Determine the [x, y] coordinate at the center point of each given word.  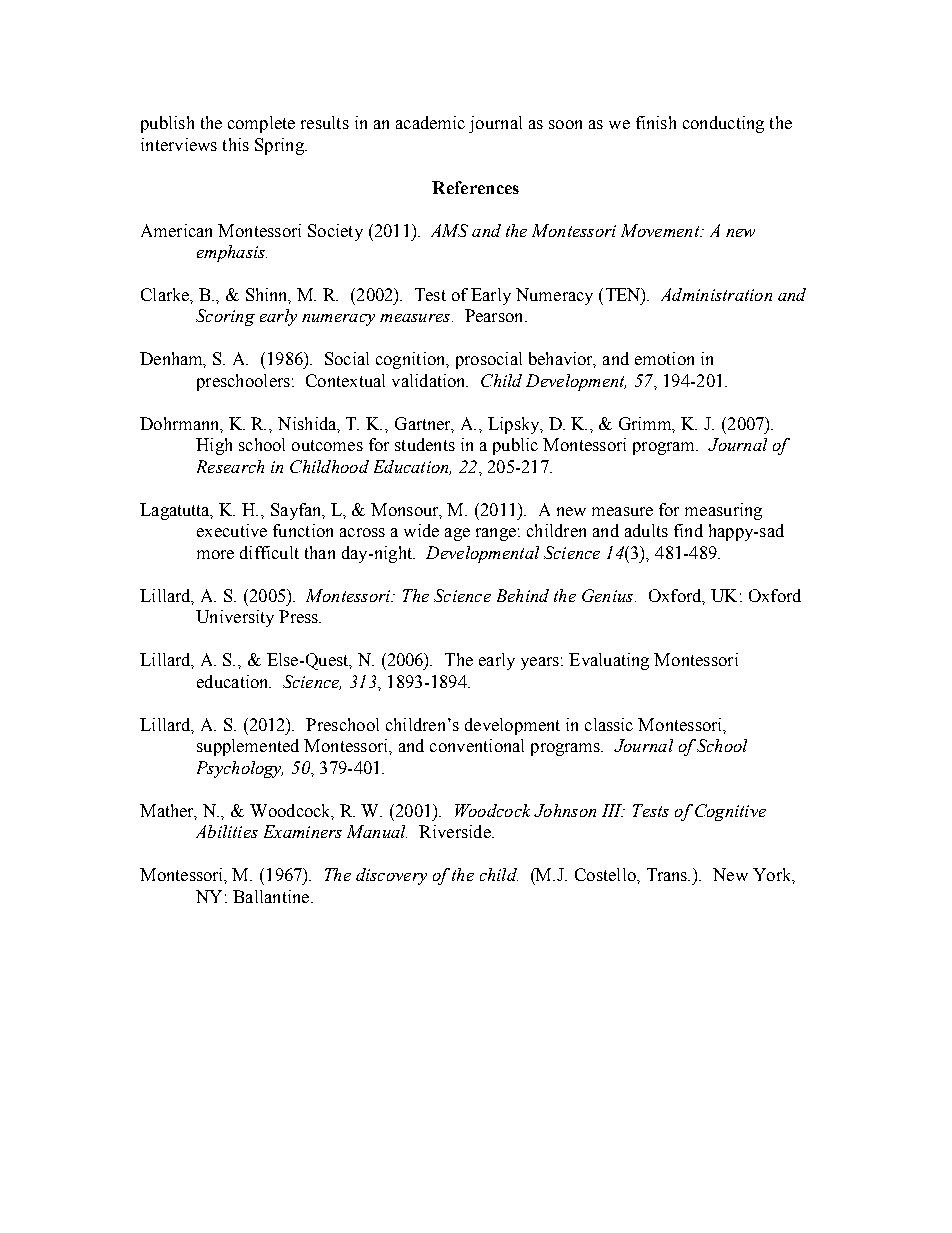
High [214, 446]
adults [646, 530]
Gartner [424, 425]
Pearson [495, 315]
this [236, 144]
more [215, 554]
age [457, 534]
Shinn [268, 296]
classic [609, 724]
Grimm [647, 425]
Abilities [227, 831]
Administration [716, 294]
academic [430, 122]
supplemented [248, 747]
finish [656, 122]
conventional [477, 745]
